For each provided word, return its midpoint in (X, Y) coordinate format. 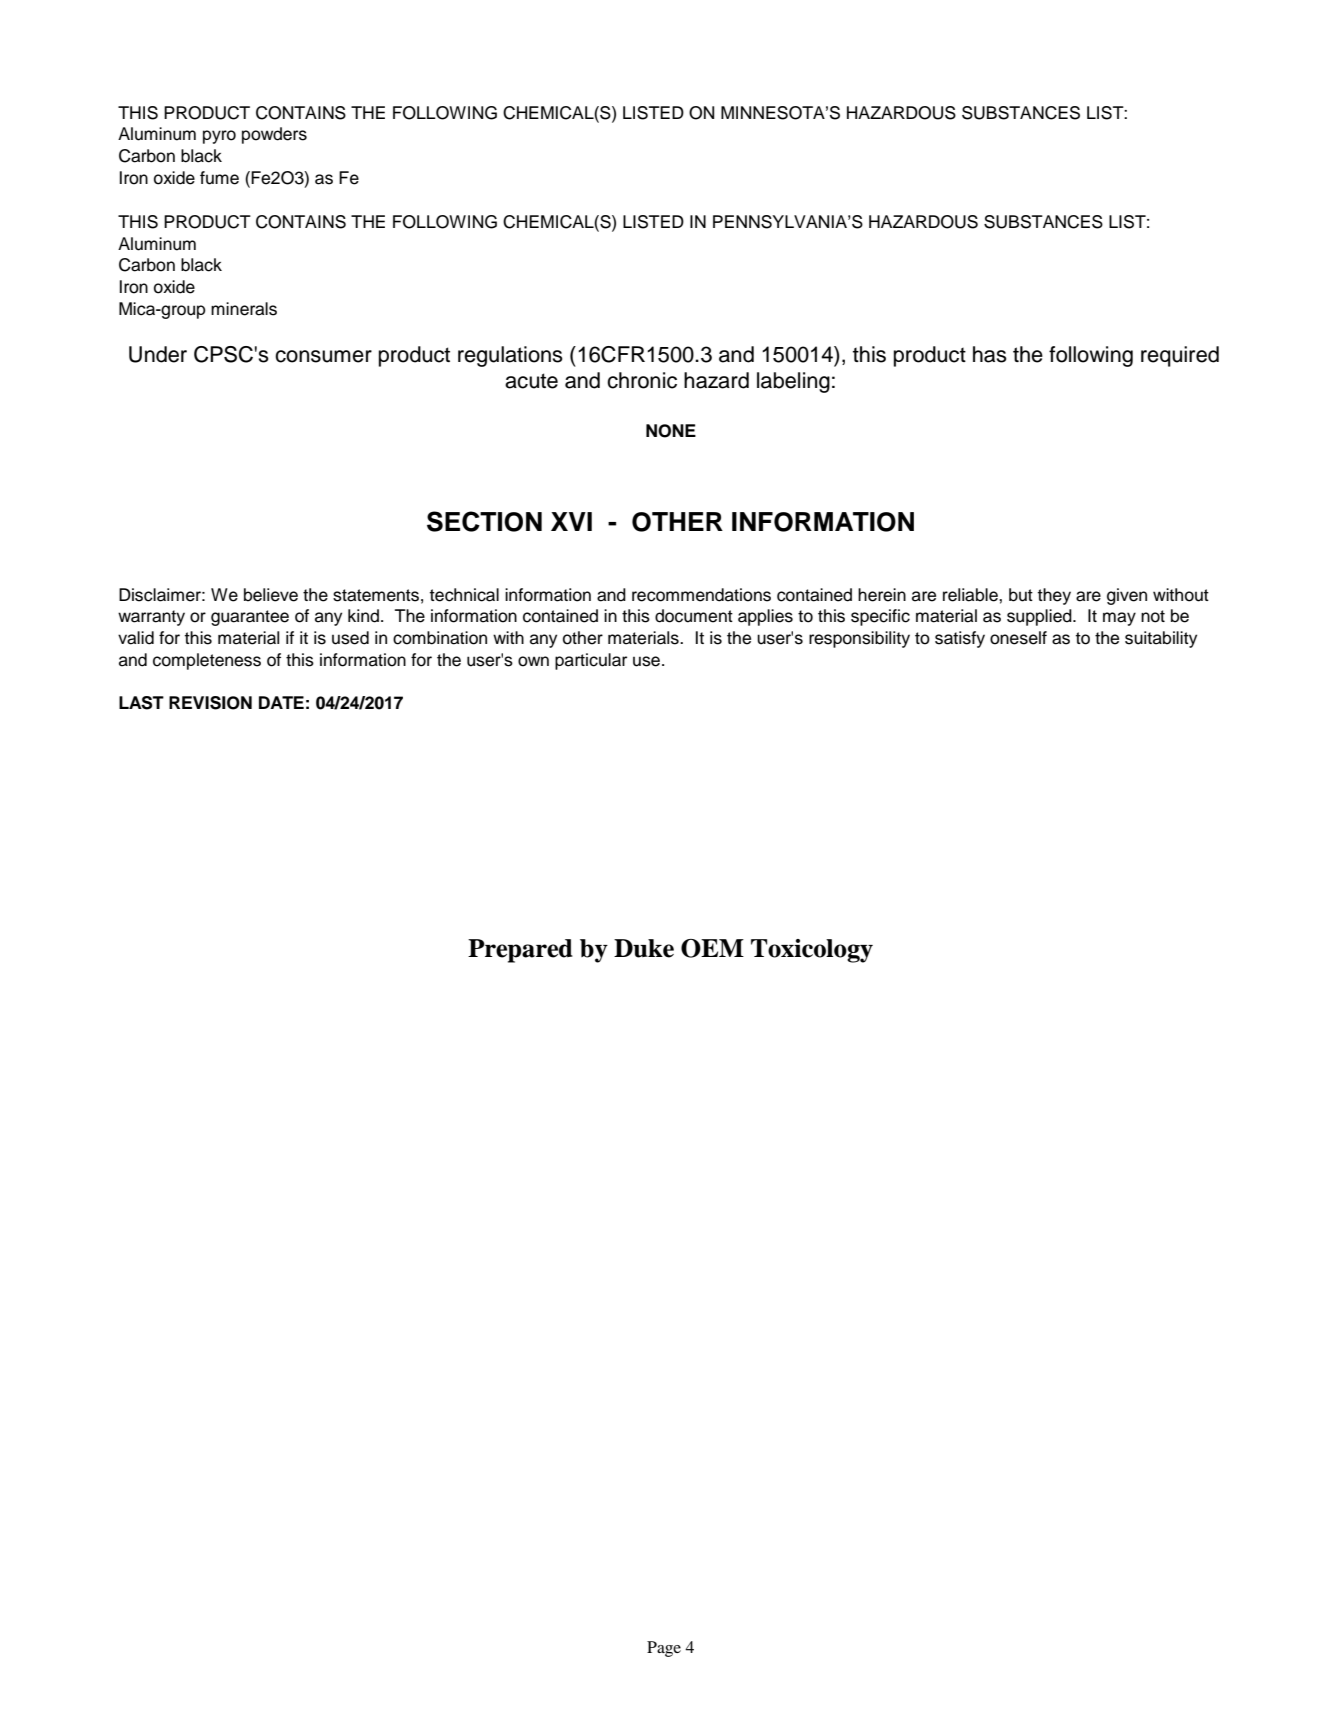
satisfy (960, 639)
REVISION (210, 703)
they (1054, 596)
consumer (323, 356)
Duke (644, 948)
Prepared (520, 951)
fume (219, 178)
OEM (712, 948)
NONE (671, 431)
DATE (281, 702)
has (990, 354)
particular (591, 661)
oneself (1018, 638)
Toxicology (812, 951)
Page (664, 1649)
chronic (642, 380)
